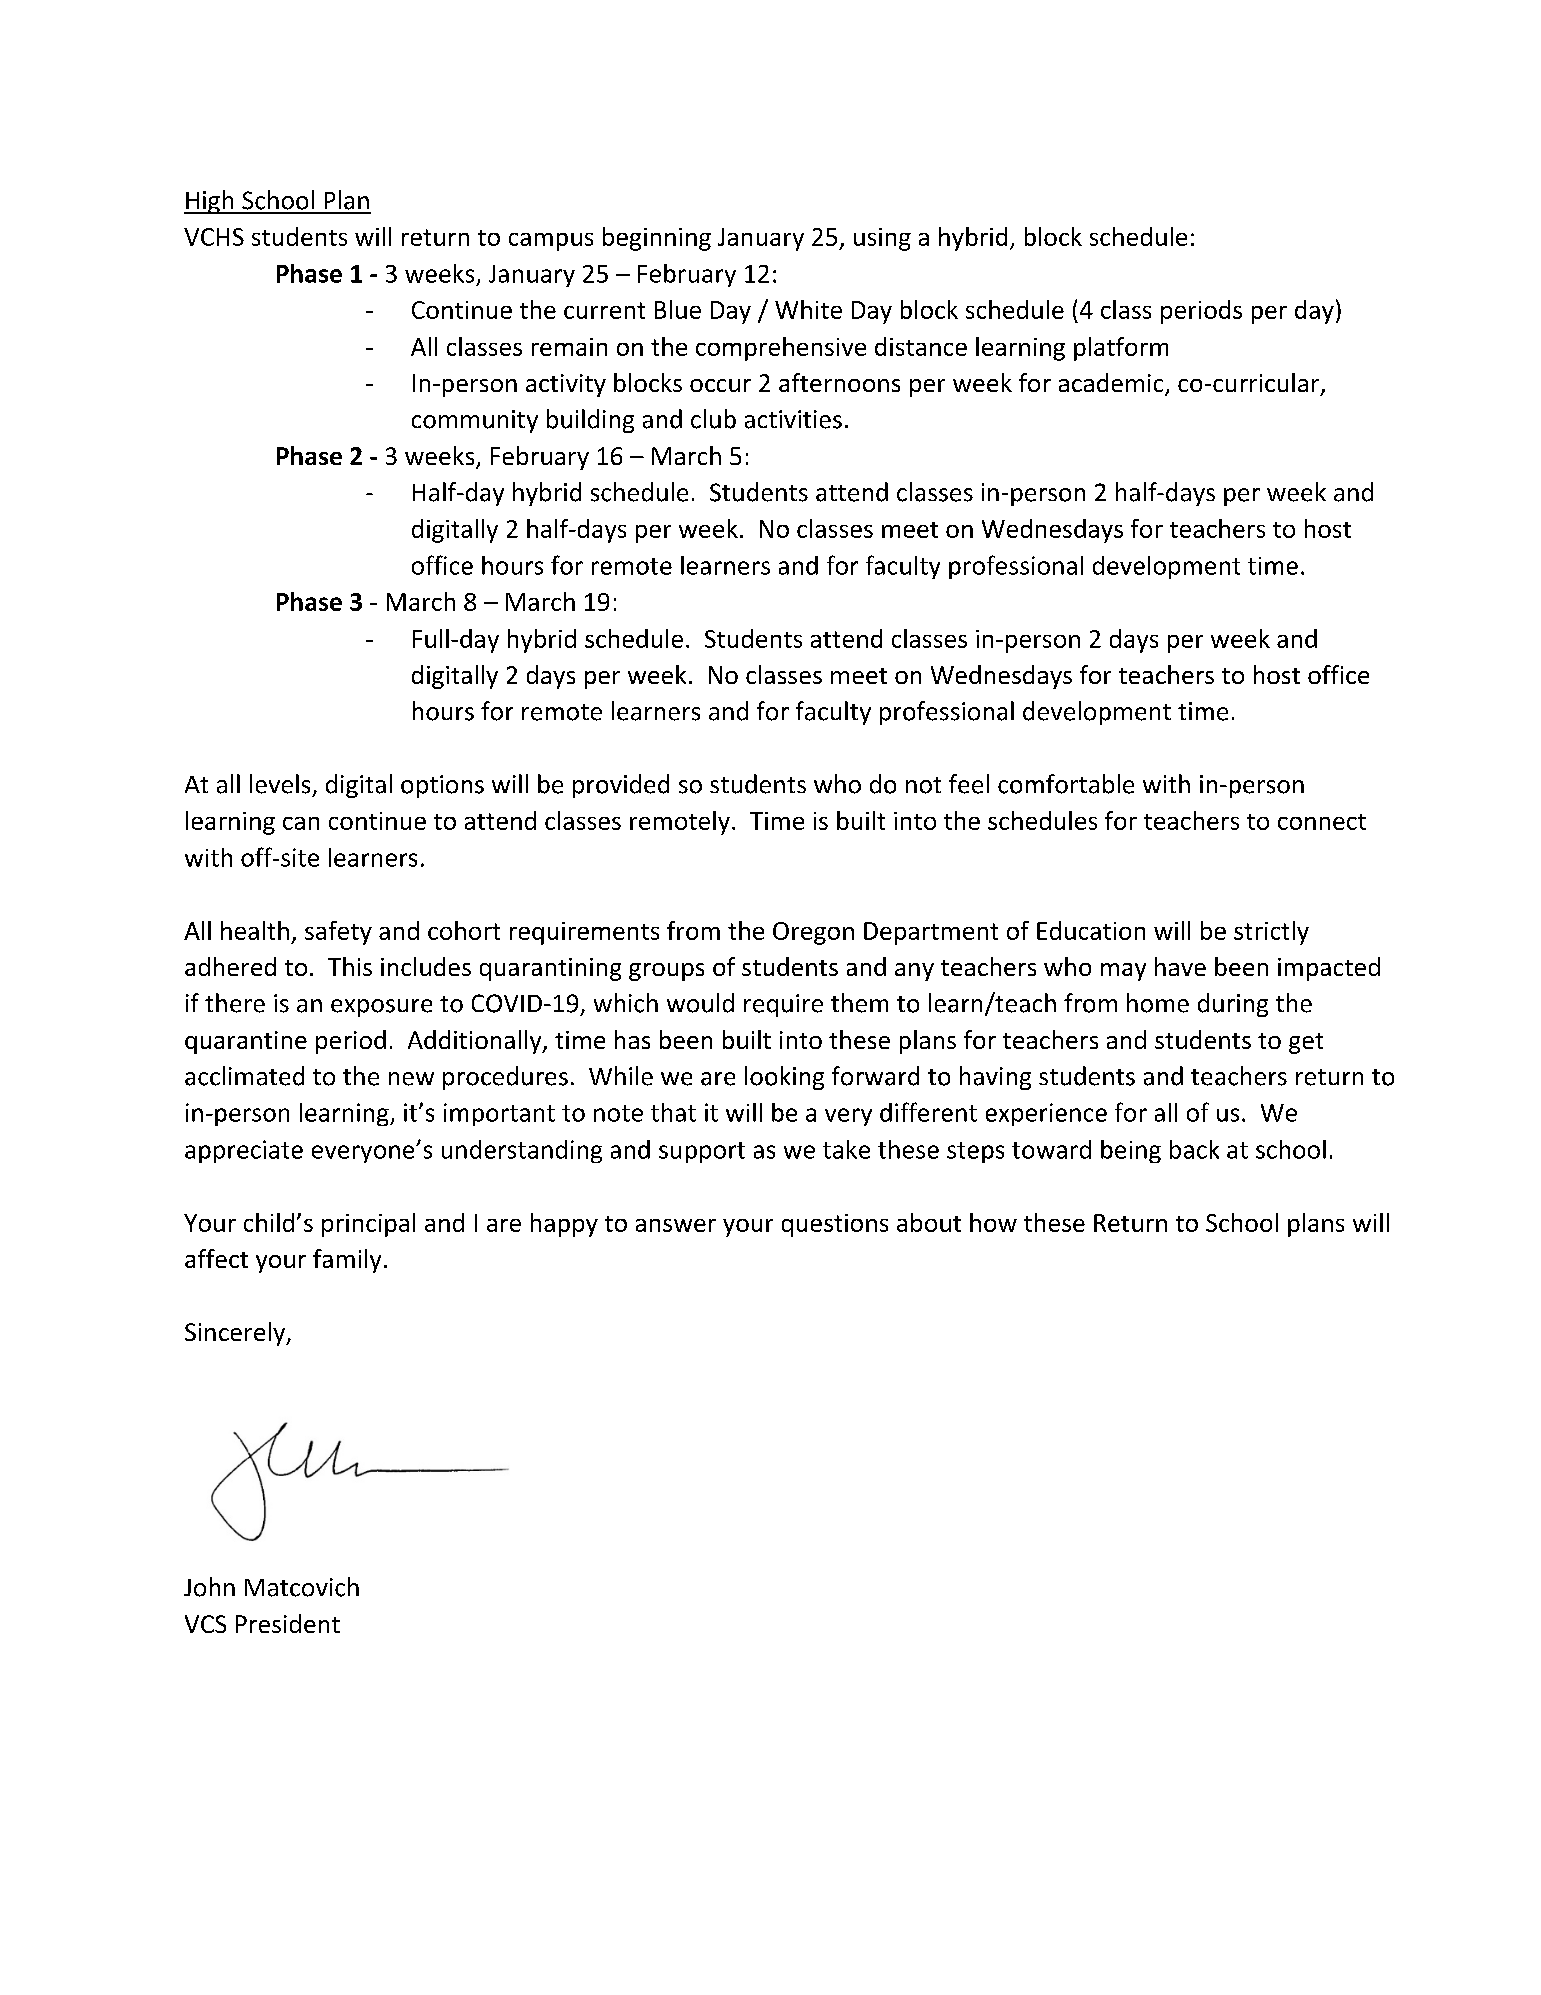 Image resolution: width=1541 pixels, height=1995 pixels. I want to click on levels, so click(280, 784).
